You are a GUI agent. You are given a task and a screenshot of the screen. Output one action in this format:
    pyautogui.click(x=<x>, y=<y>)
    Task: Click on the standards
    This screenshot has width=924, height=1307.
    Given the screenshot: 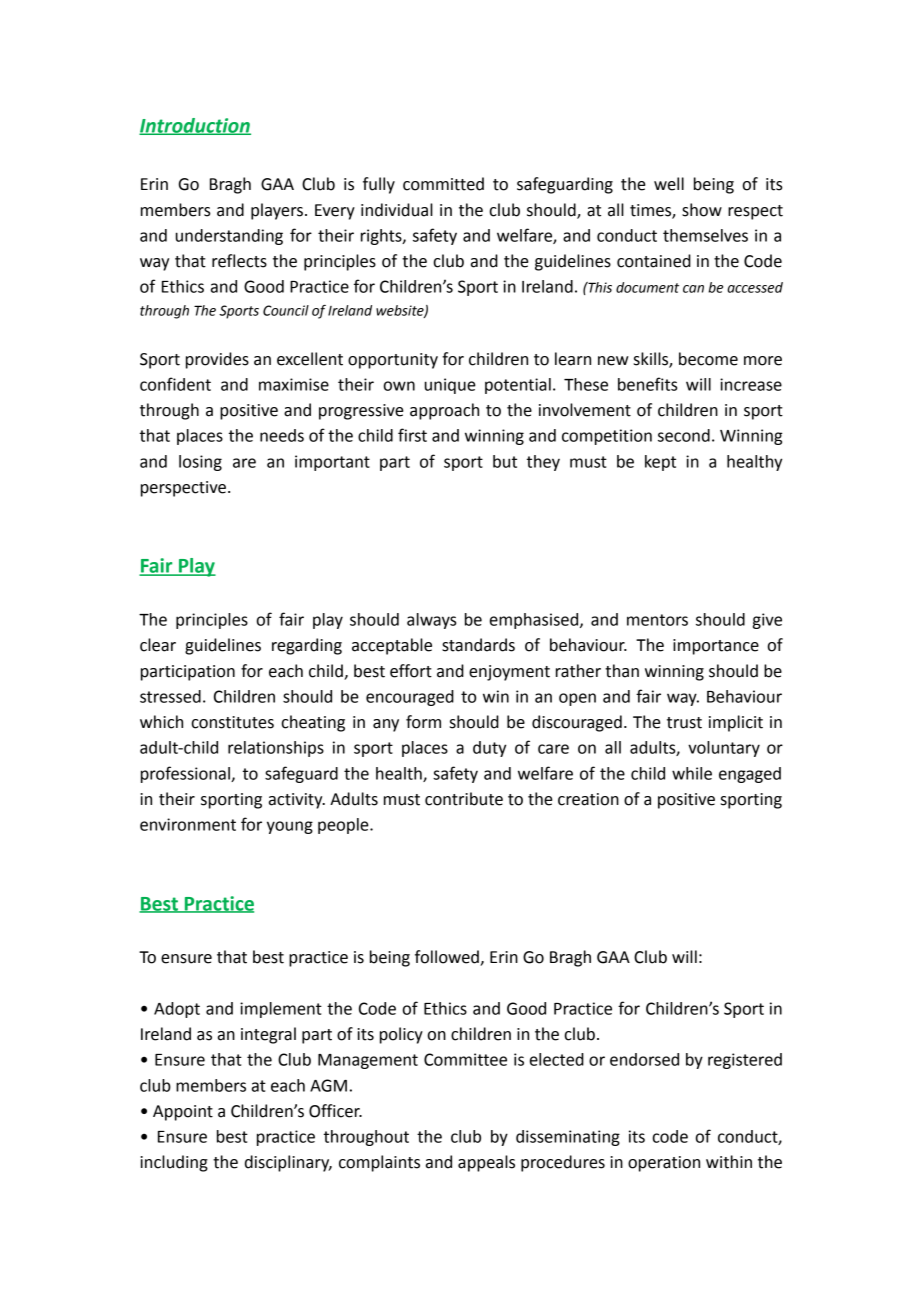 What is the action you would take?
    pyautogui.click(x=478, y=645)
